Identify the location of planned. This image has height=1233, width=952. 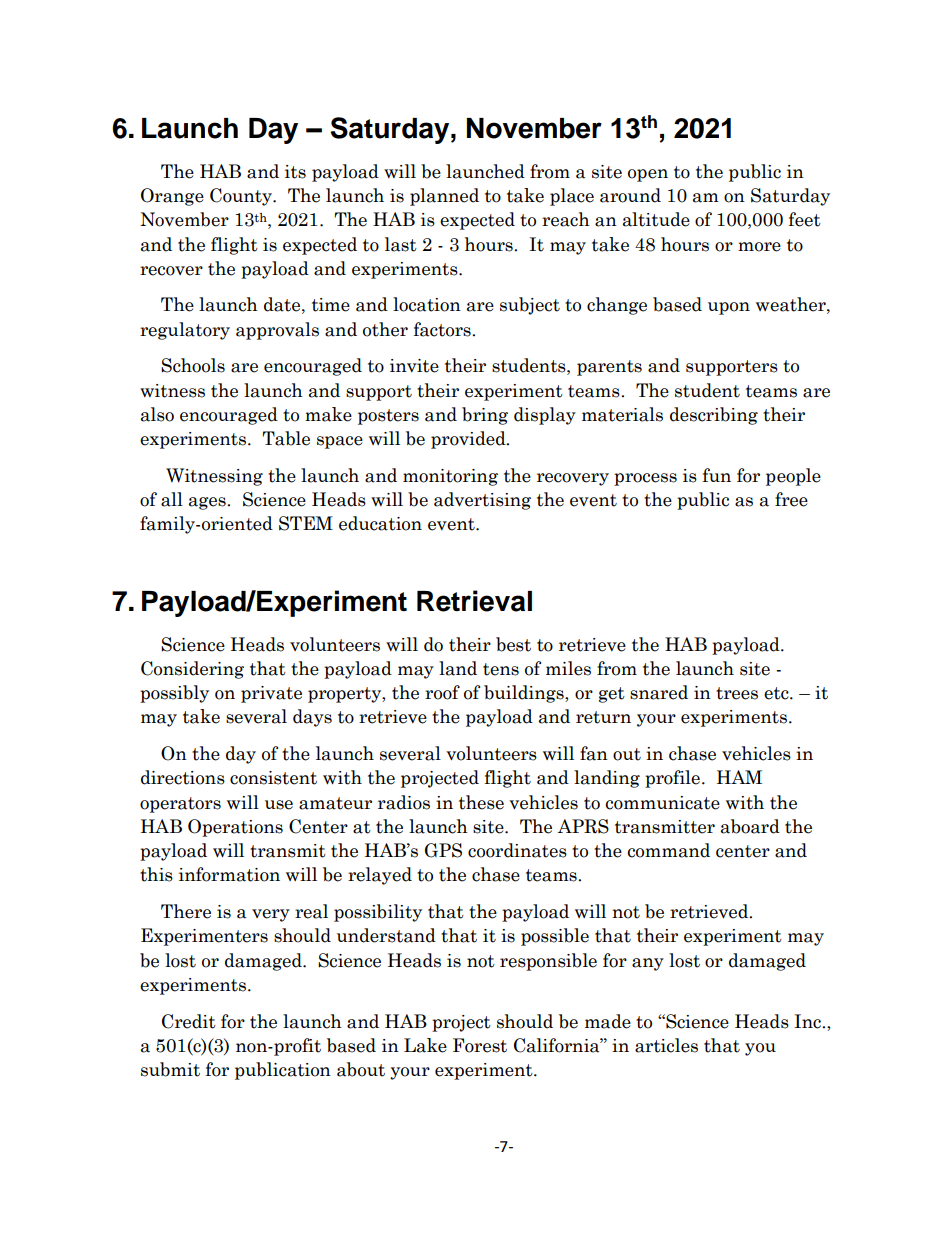
(444, 197).
